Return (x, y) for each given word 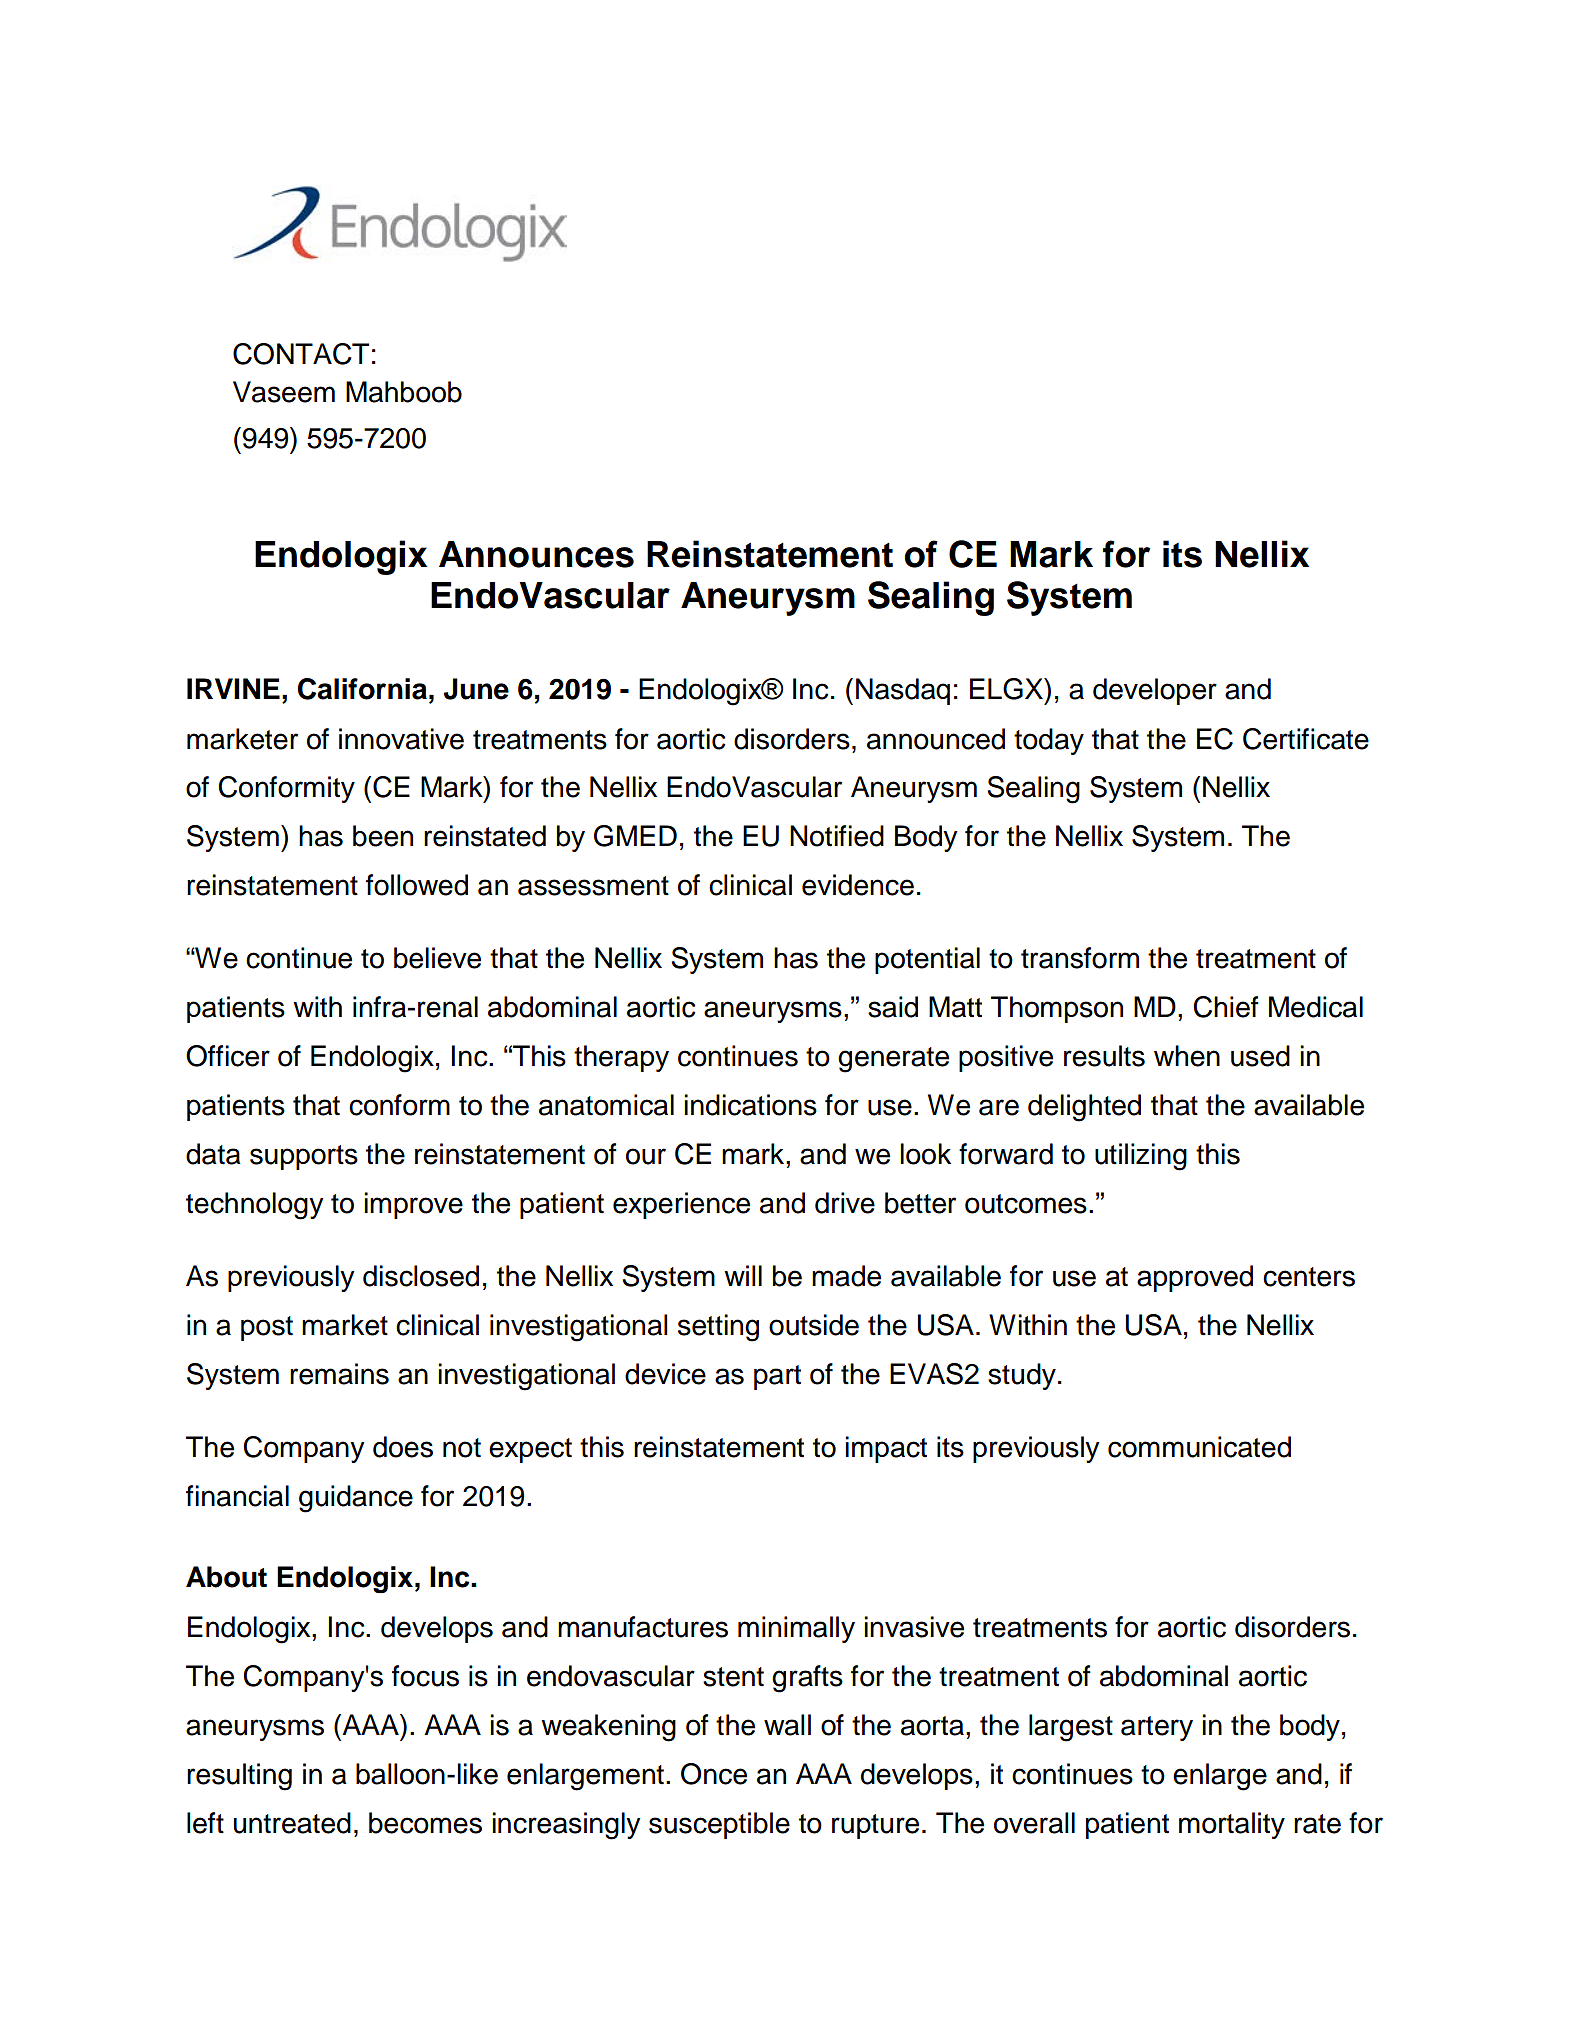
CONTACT (301, 354)
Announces (536, 554)
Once (714, 1774)
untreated (292, 1823)
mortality (1232, 1825)
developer (1155, 691)
